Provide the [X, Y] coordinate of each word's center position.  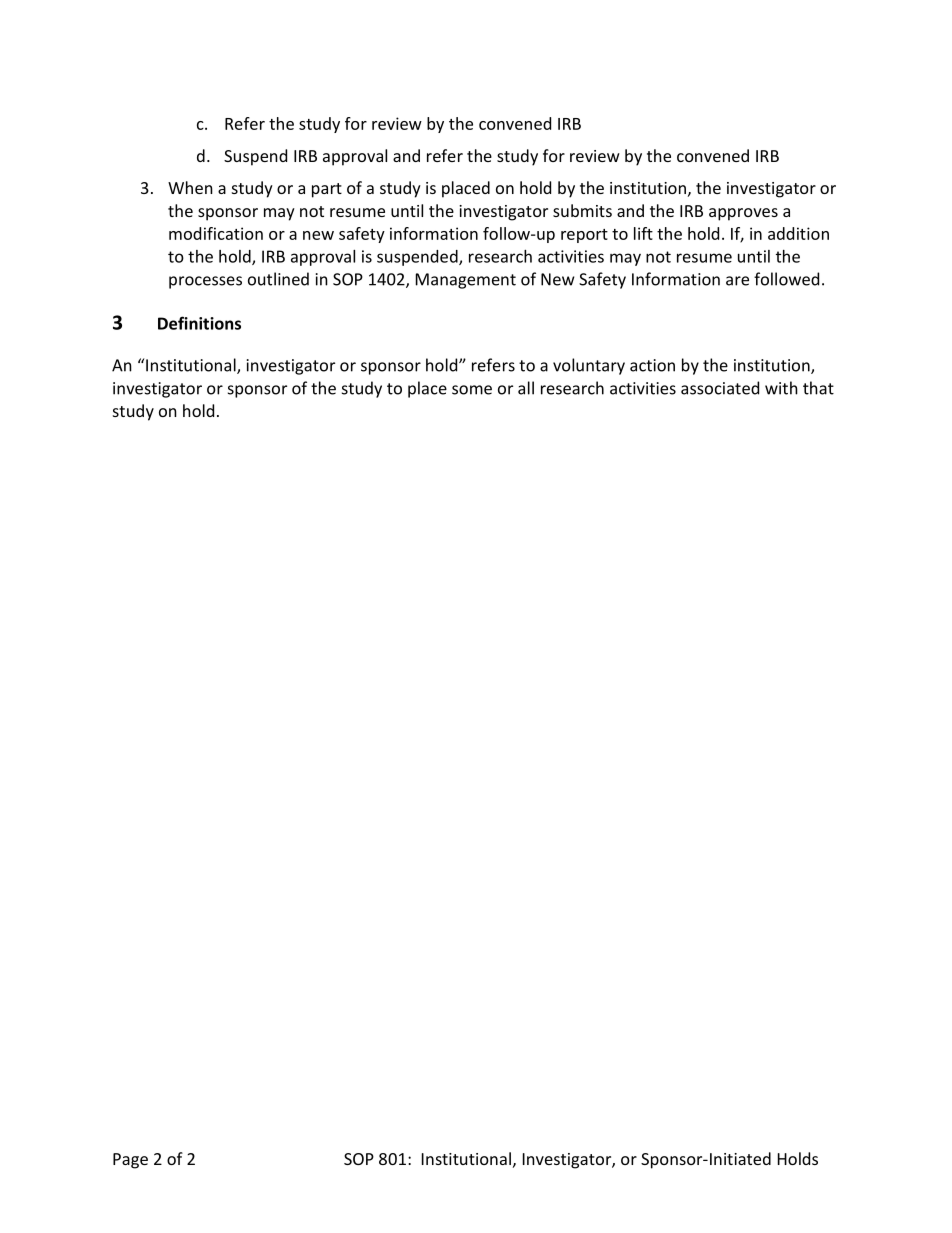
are [737, 281]
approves [743, 214]
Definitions [199, 323]
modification [216, 233]
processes [205, 282]
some [472, 390]
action [652, 365]
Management [466, 281]
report [584, 236]
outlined [278, 279]
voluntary [589, 366]
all [526, 388]
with [781, 388]
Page [130, 1161]
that [818, 388]
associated [720, 388]
